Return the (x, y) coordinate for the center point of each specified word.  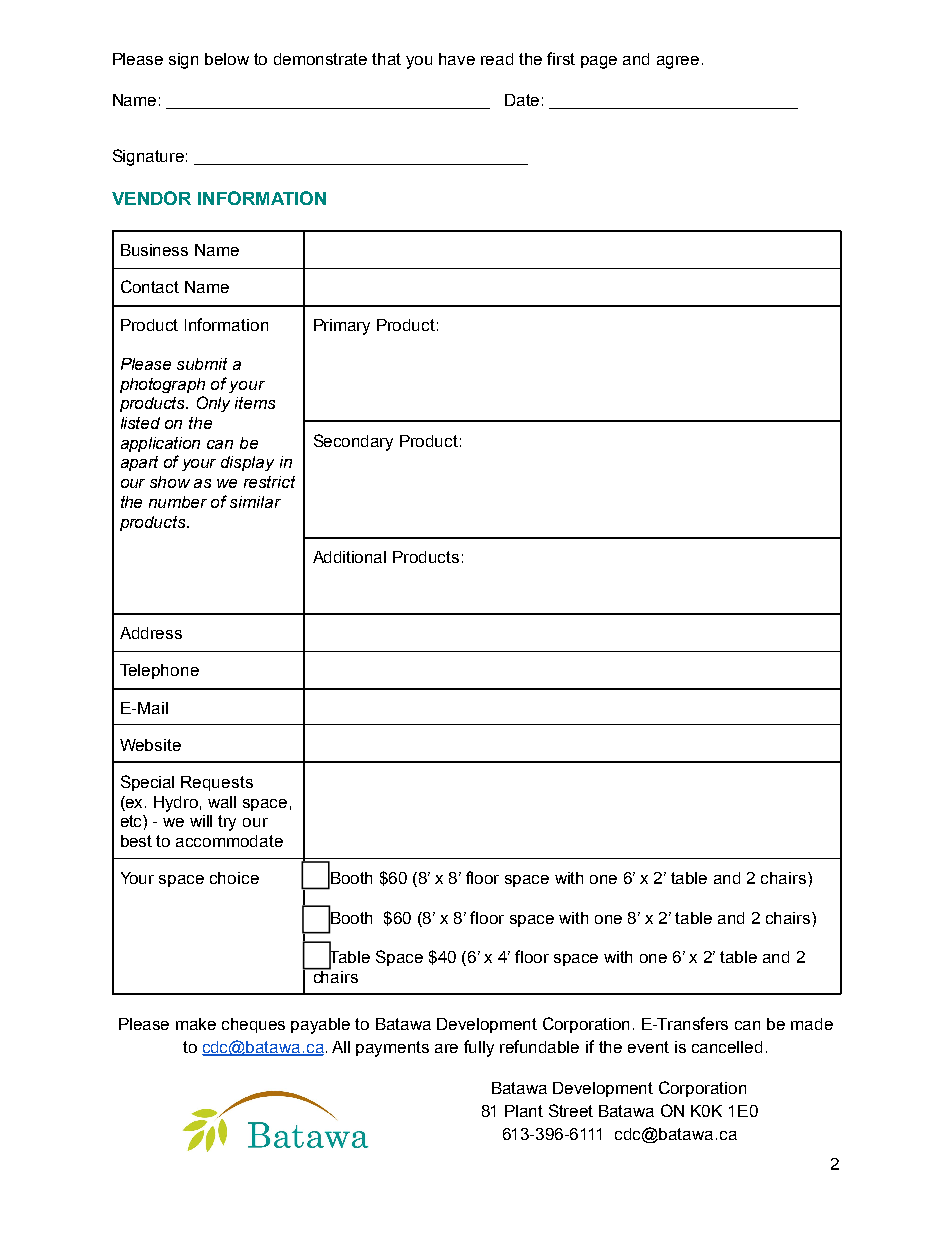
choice (234, 878)
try (227, 823)
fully (479, 1048)
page (599, 62)
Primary (342, 327)
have (457, 59)
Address (151, 633)
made (812, 1024)
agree (678, 62)
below (227, 59)
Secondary (353, 442)
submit (202, 364)
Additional (349, 557)
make (196, 1024)
